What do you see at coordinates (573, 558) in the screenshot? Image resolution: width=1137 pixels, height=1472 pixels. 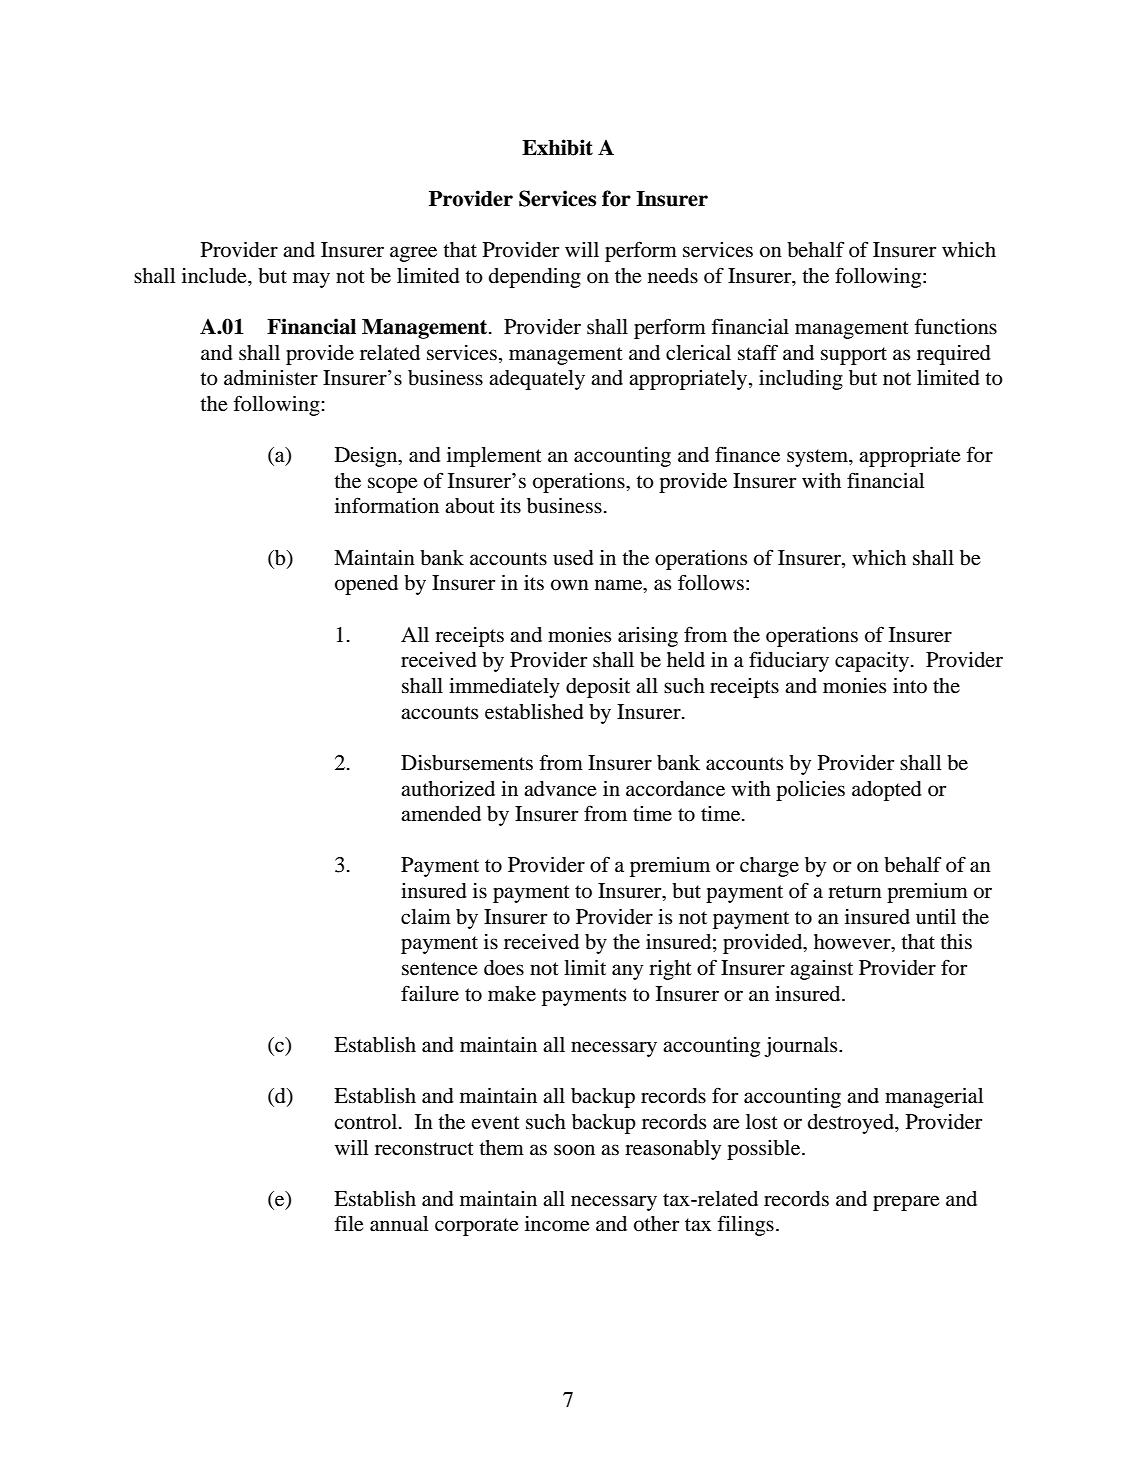 I see `used` at bounding box center [573, 558].
